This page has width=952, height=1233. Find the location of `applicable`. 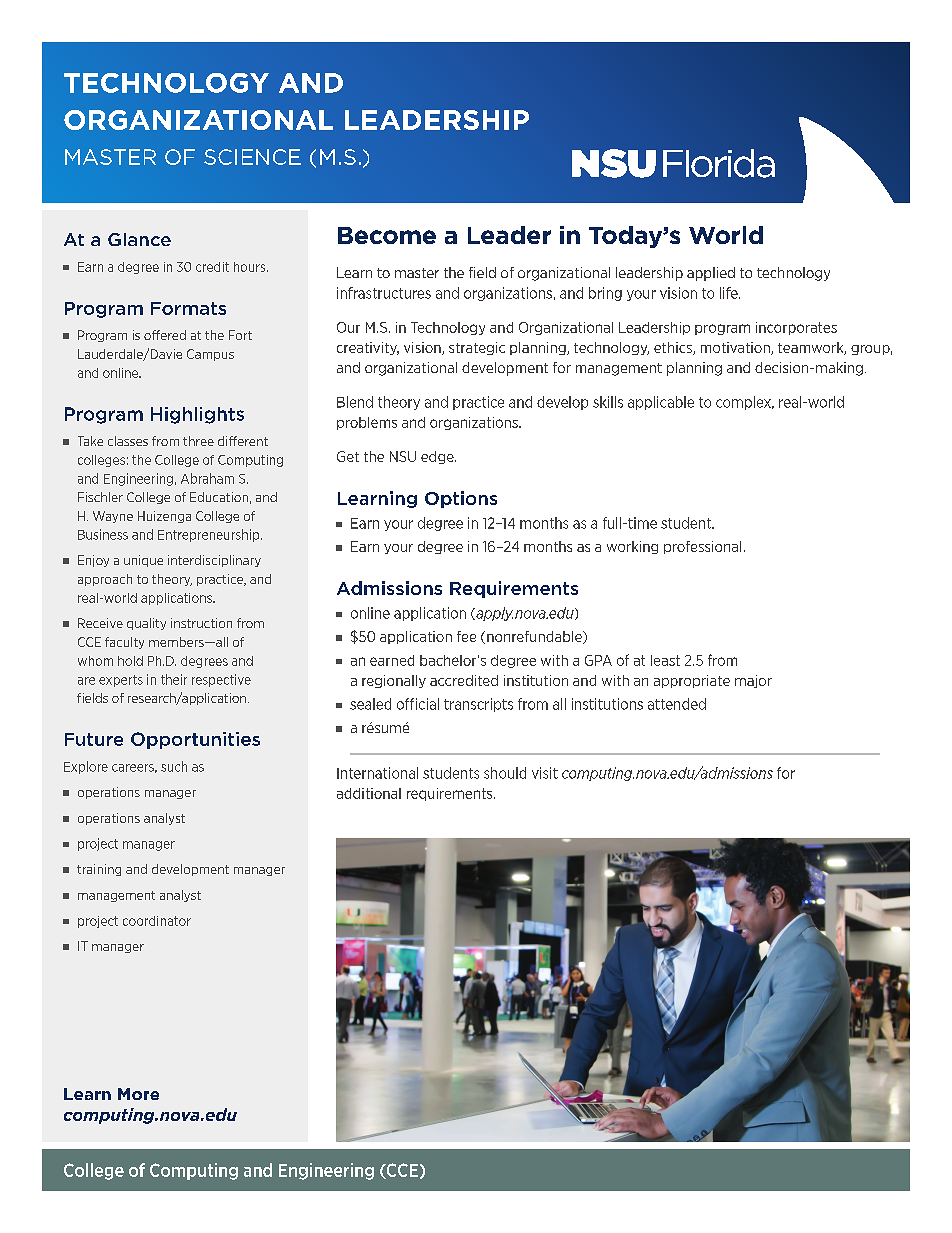

applicable is located at coordinates (661, 403).
